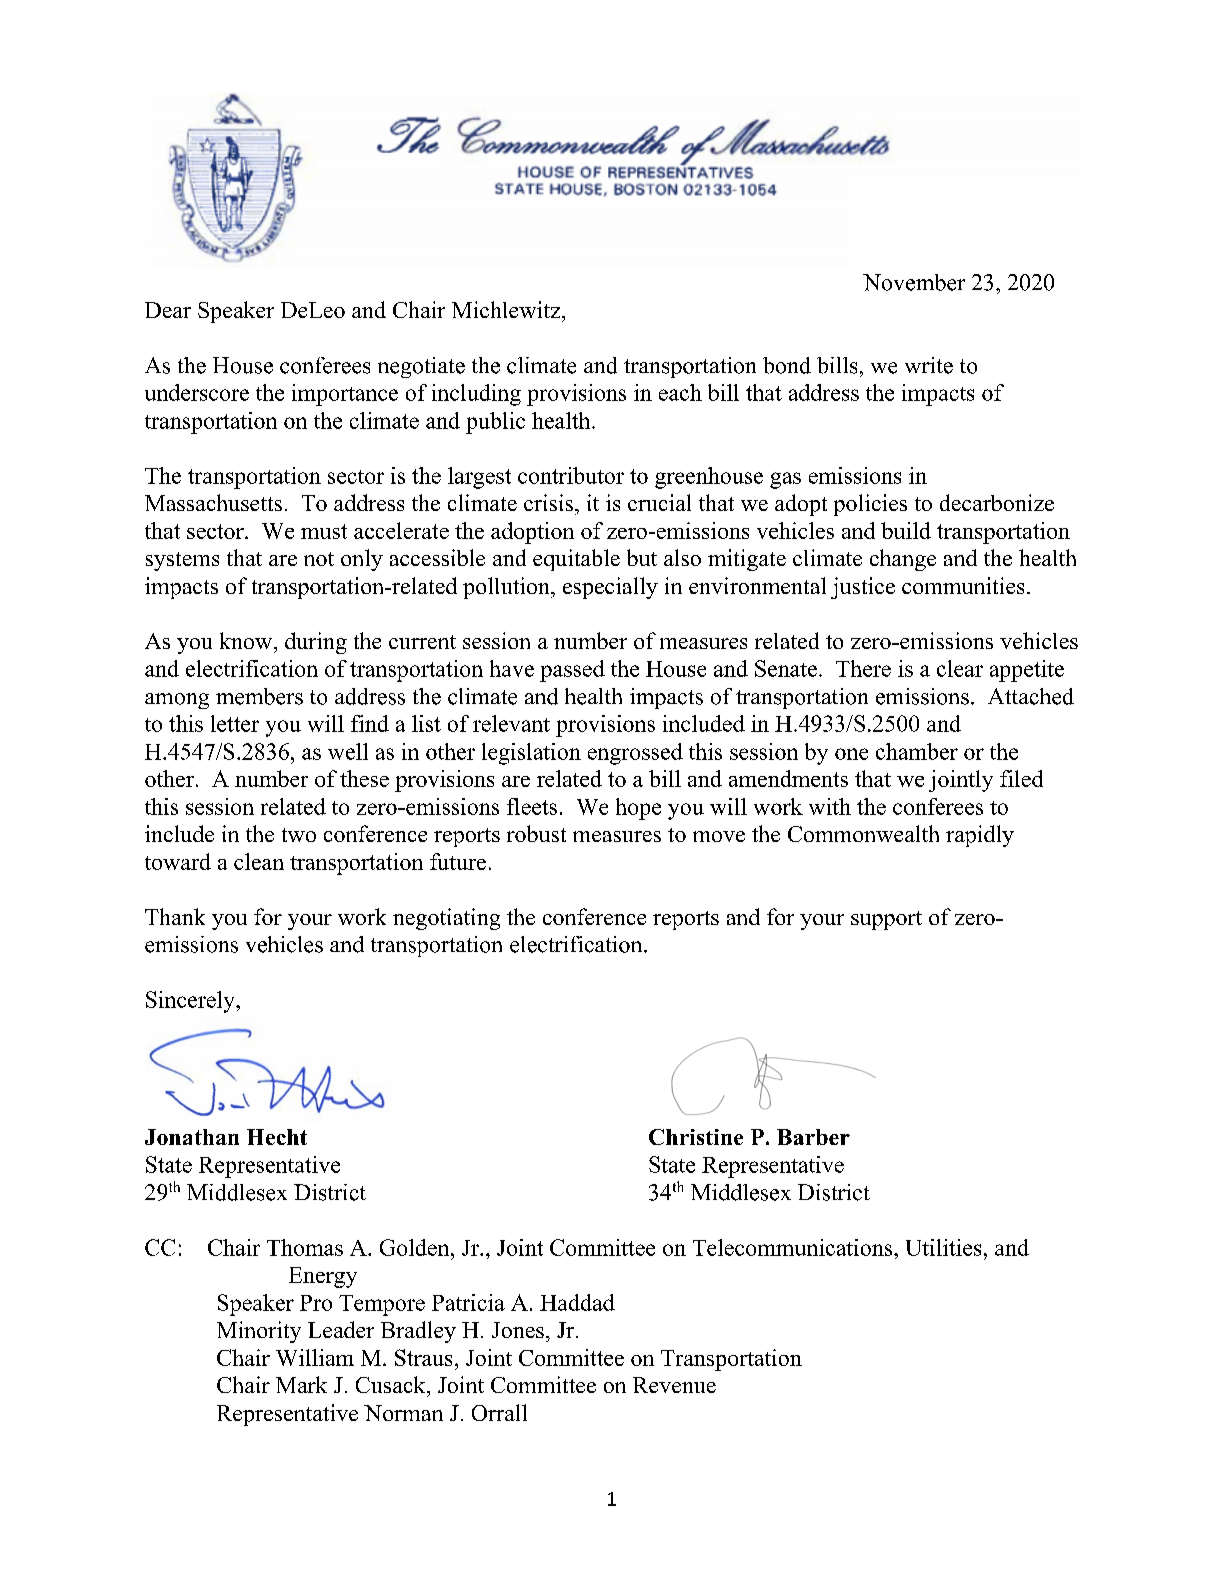  What do you see at coordinates (680, 392) in the page?
I see `each` at bounding box center [680, 392].
